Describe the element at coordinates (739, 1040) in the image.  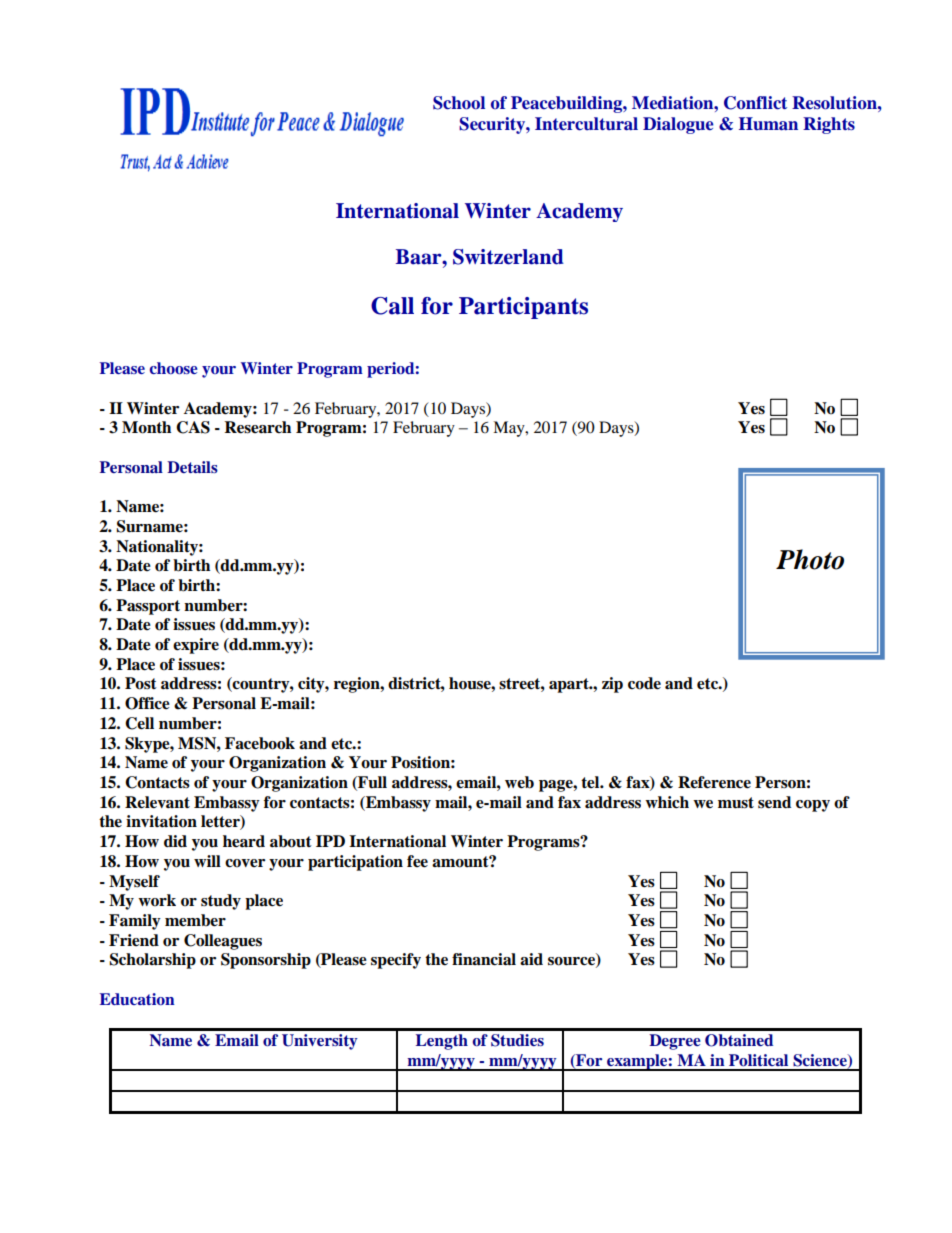
I see `Obtained` at that location.
